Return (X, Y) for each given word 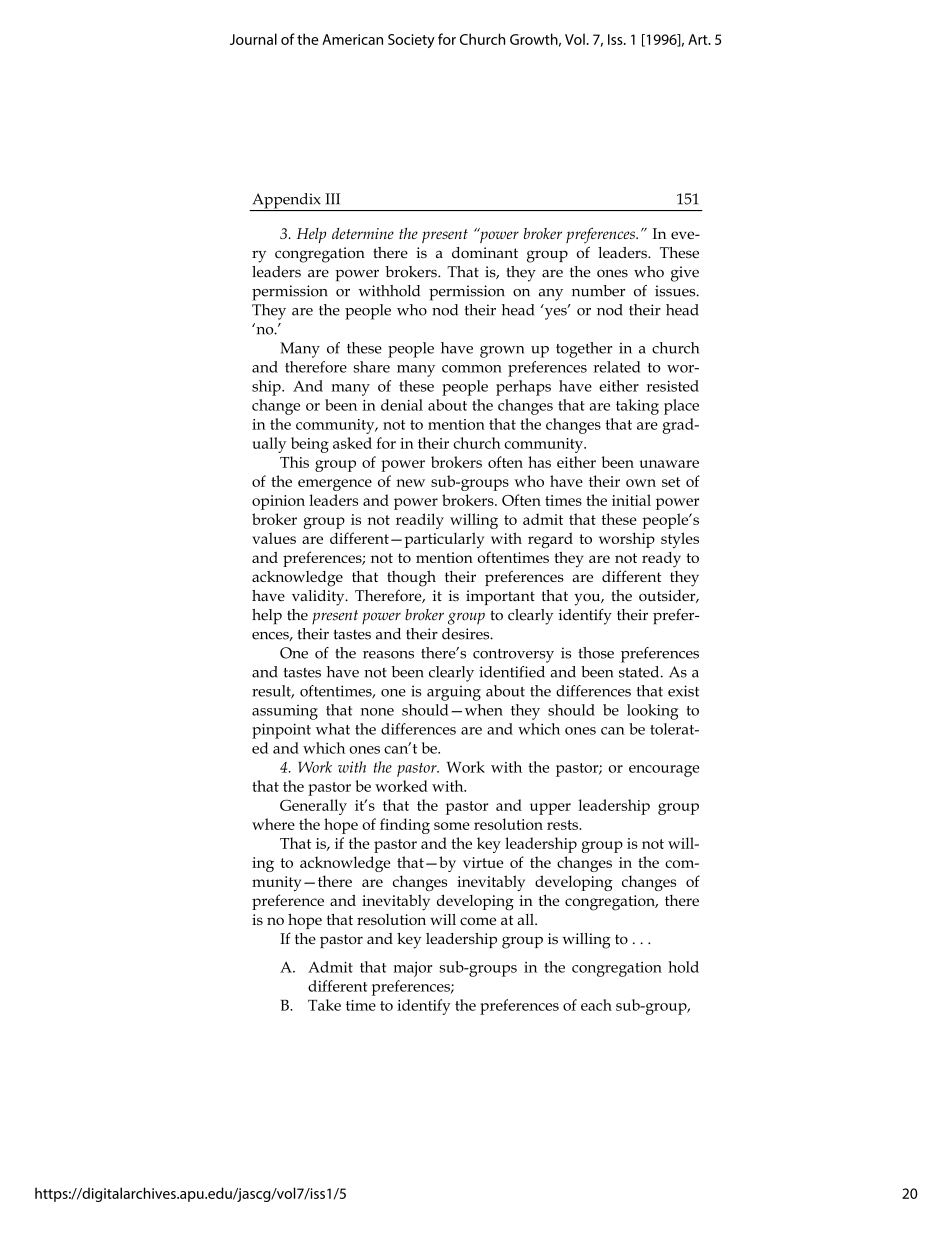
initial (631, 500)
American (352, 39)
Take (324, 1005)
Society (411, 41)
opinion (278, 502)
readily (420, 521)
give (685, 274)
